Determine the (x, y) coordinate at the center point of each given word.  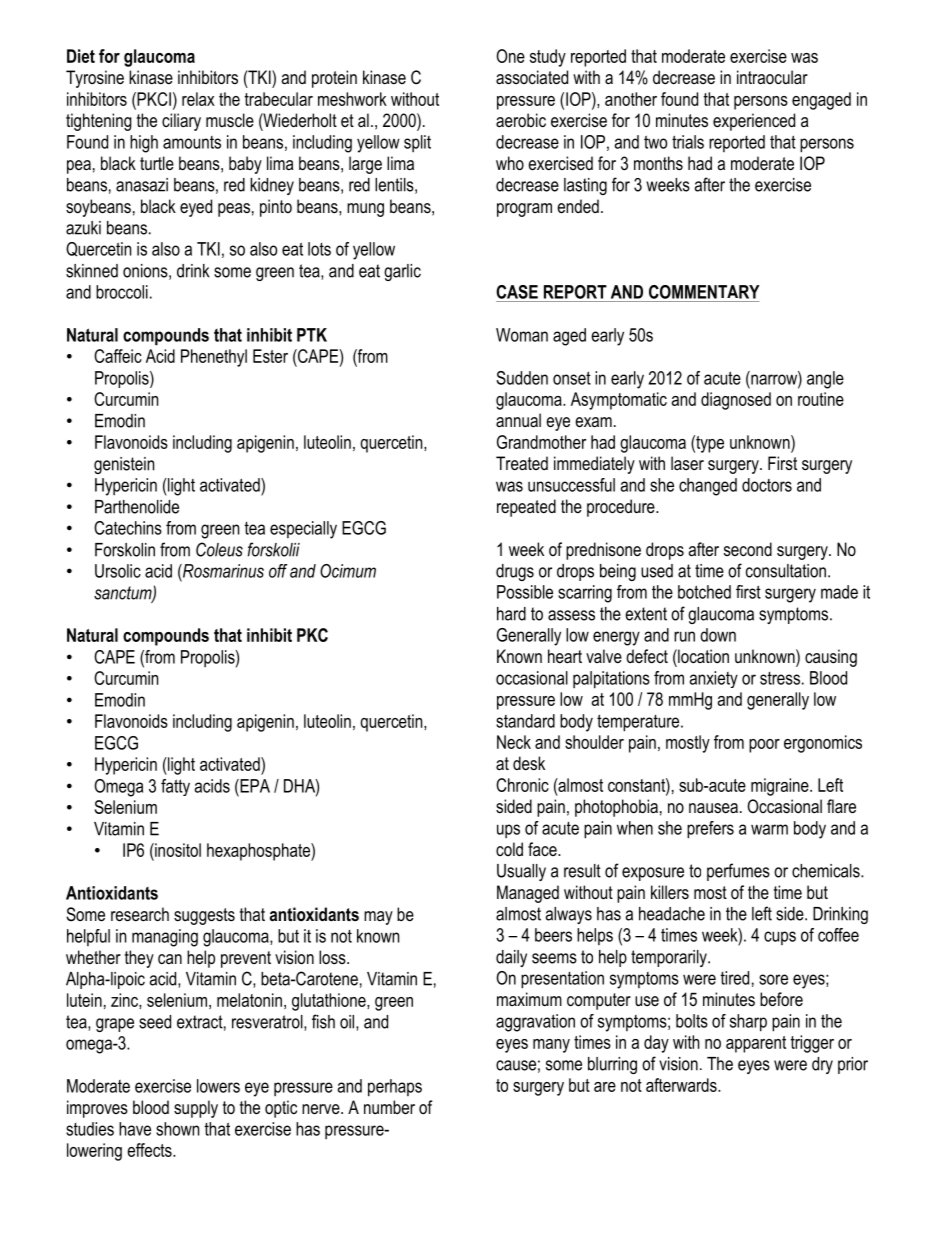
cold (509, 849)
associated (532, 77)
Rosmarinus (222, 571)
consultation (786, 571)
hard (511, 614)
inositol (177, 850)
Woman (522, 335)
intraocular (772, 77)
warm (769, 829)
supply (196, 1109)
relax (198, 99)
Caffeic (118, 356)
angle (825, 380)
